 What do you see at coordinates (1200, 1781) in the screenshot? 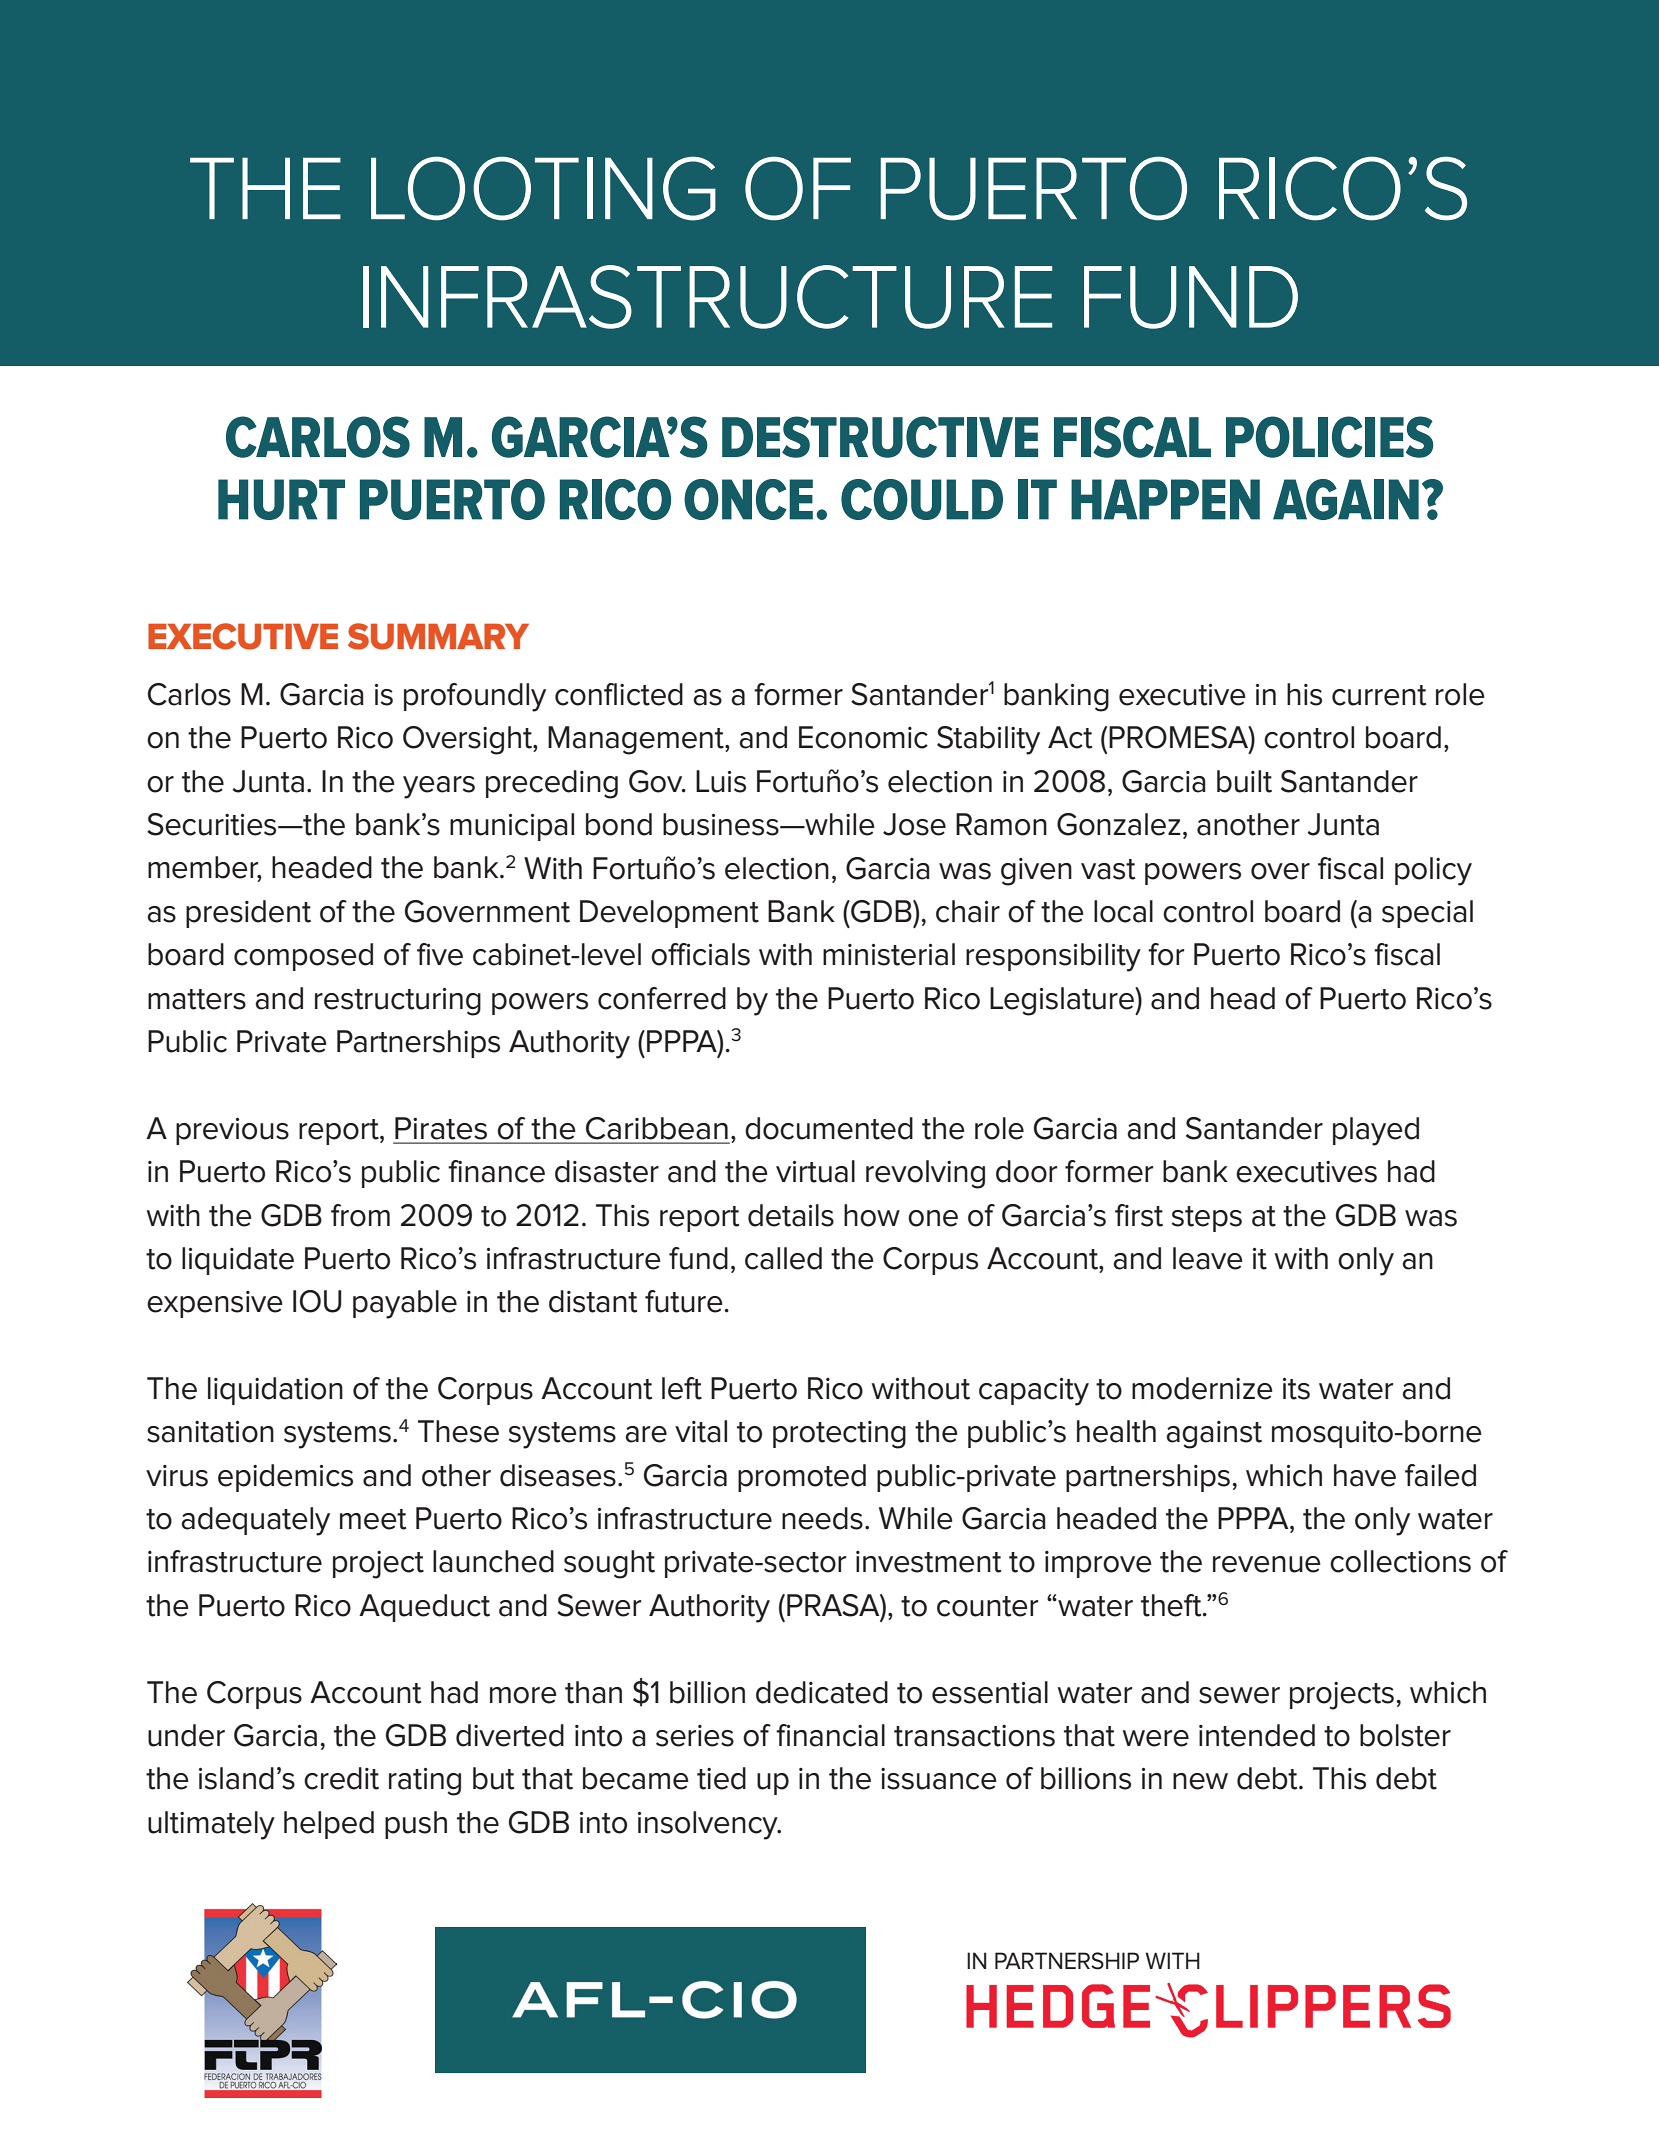
I see `new` at bounding box center [1200, 1781].
